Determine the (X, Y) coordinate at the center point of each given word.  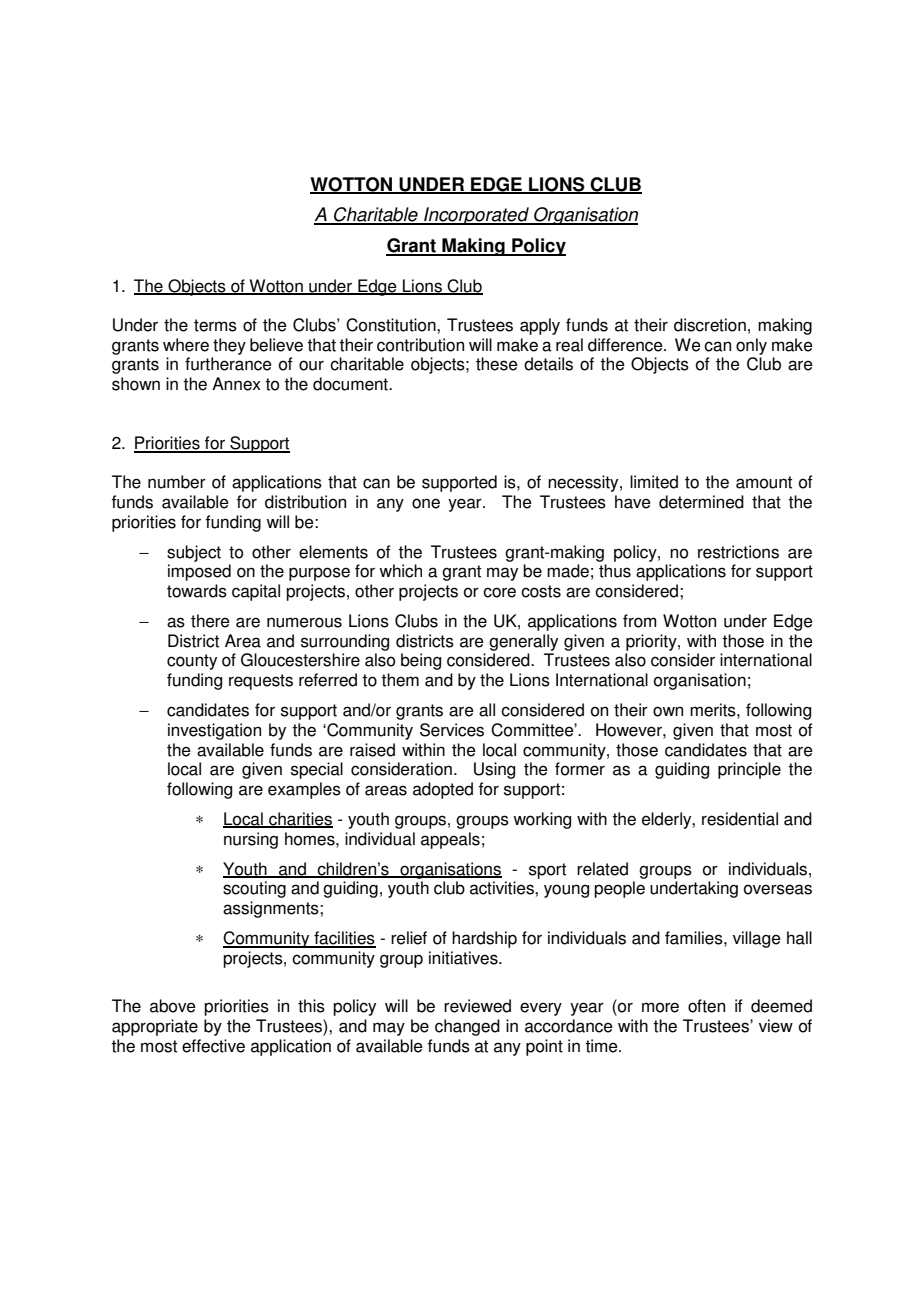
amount (764, 482)
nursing (251, 840)
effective (213, 1046)
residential (740, 819)
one (426, 503)
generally (523, 642)
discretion (710, 325)
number (177, 482)
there (210, 621)
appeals (450, 840)
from (639, 621)
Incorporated (476, 216)
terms (215, 325)
